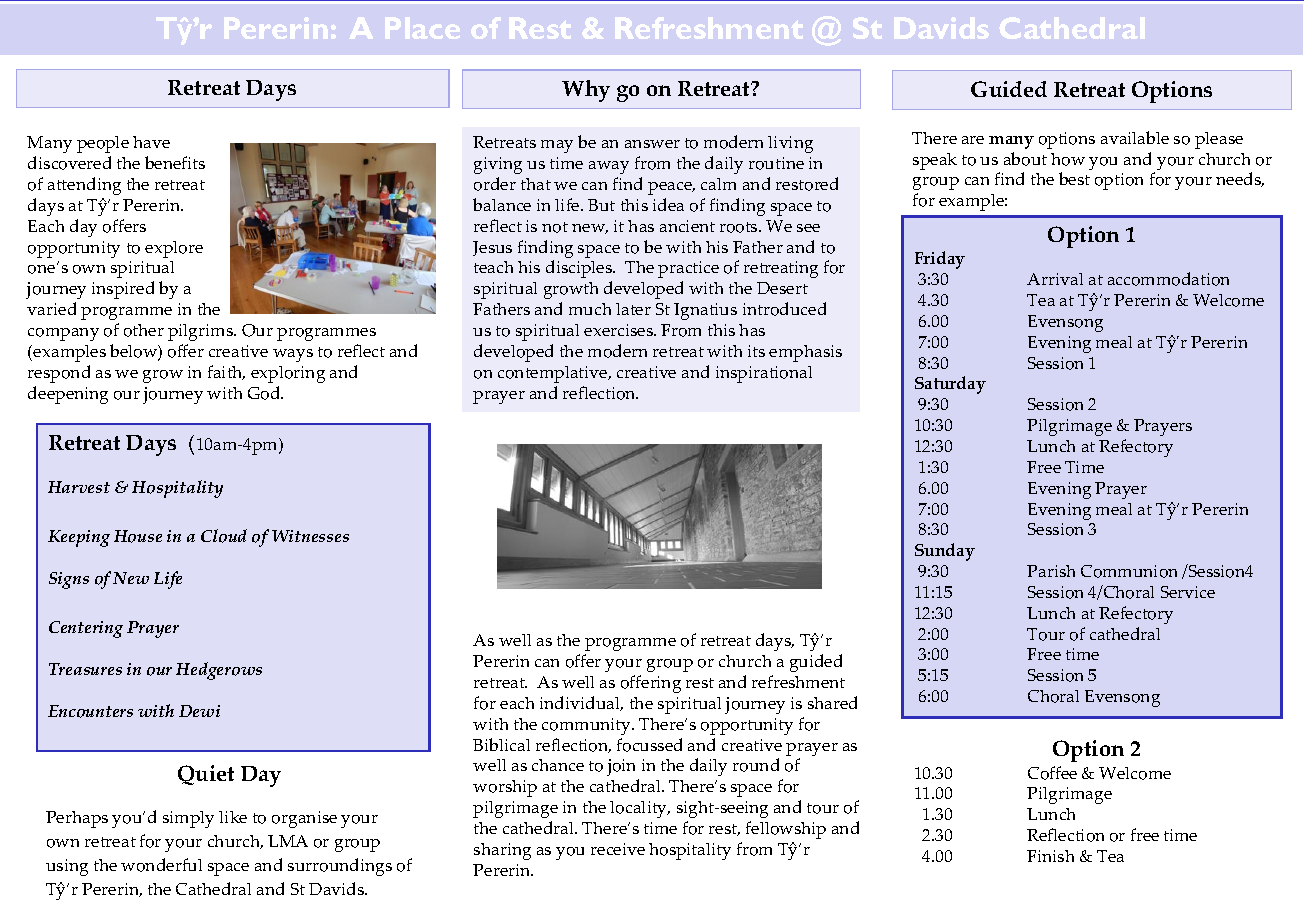  What do you see at coordinates (945, 552) in the document?
I see `Sunday` at bounding box center [945, 552].
